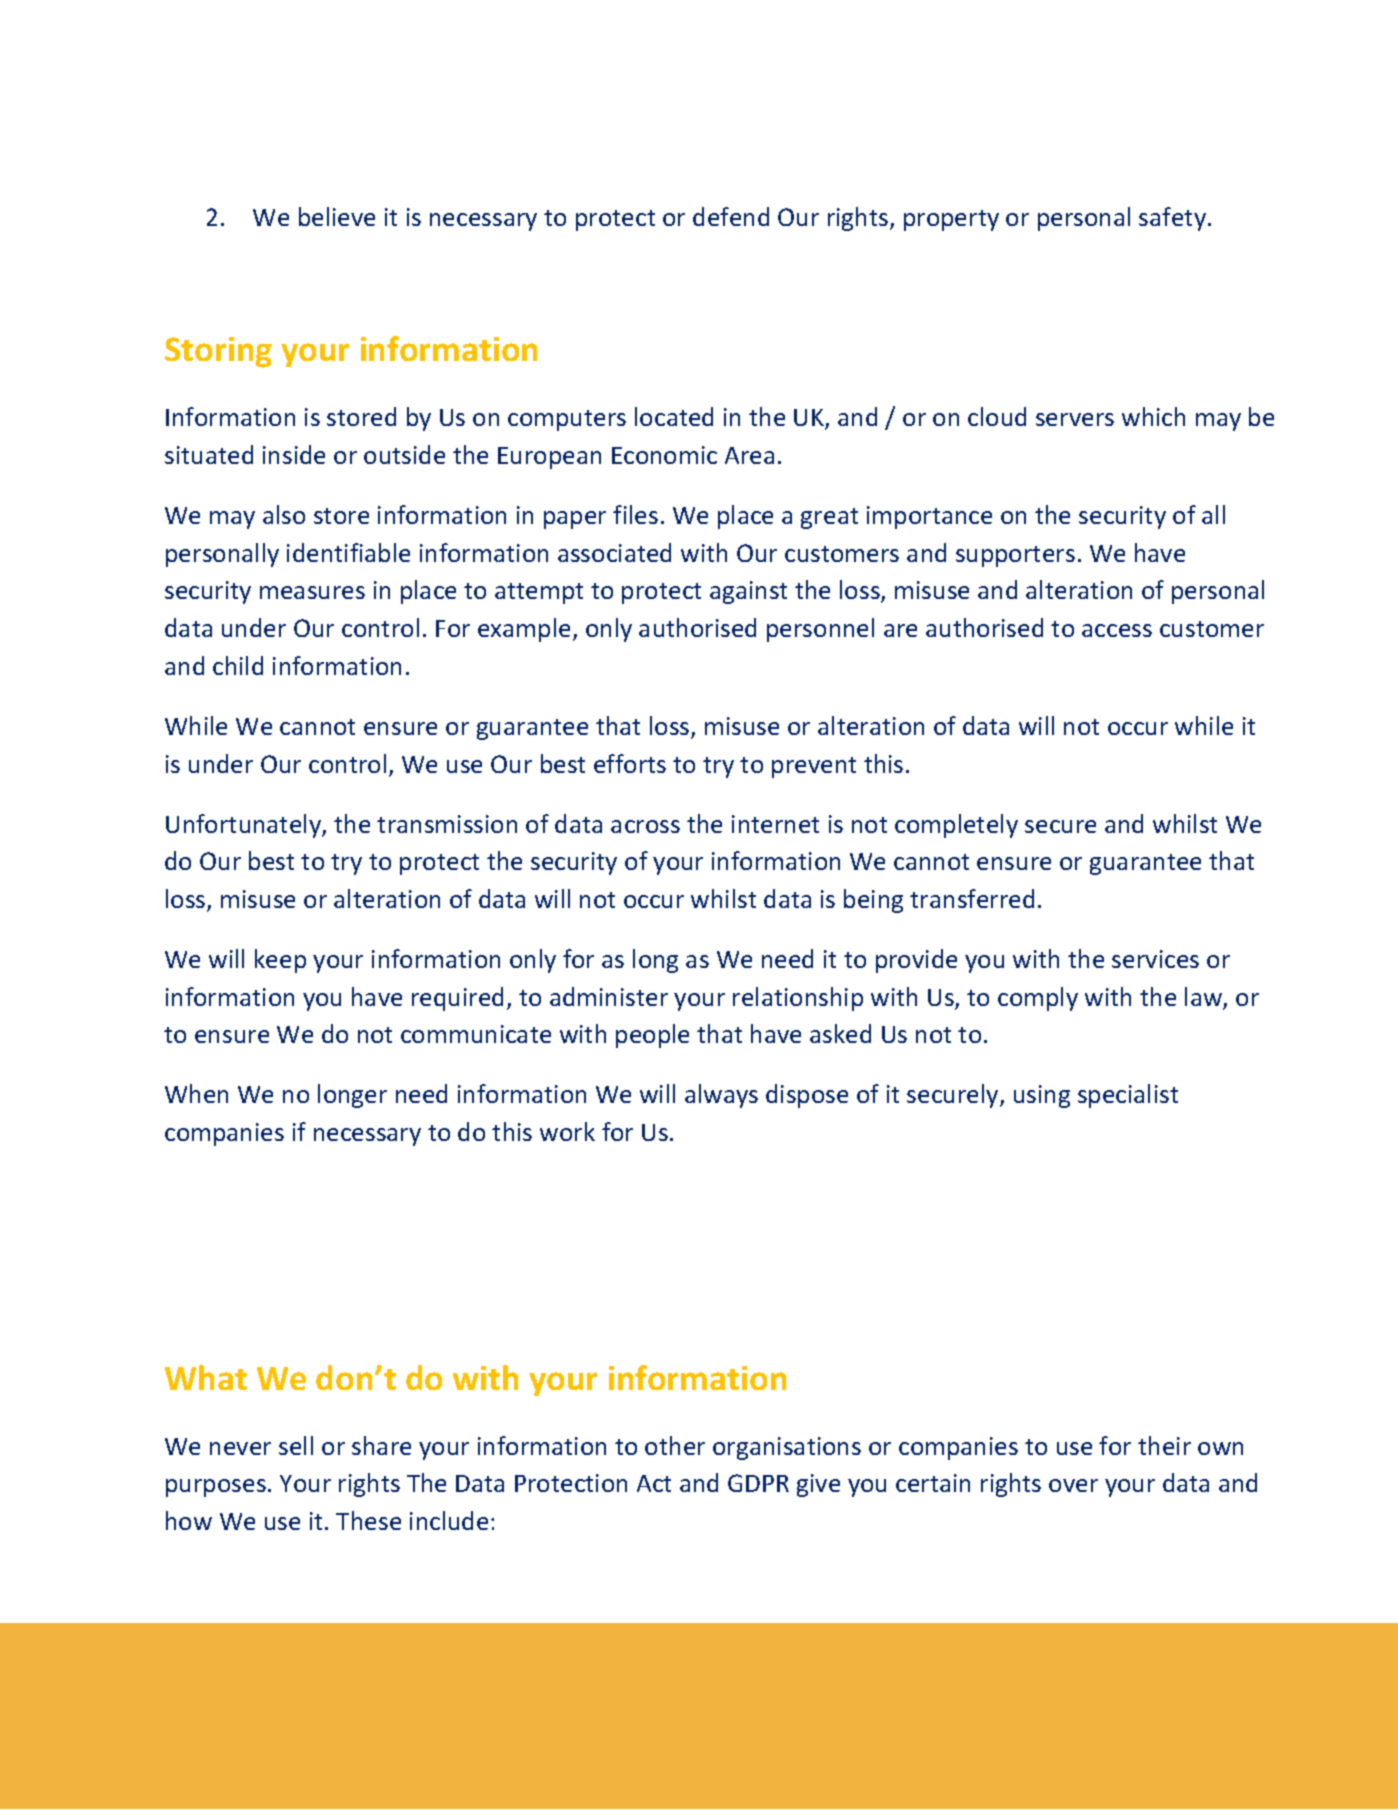  What do you see at coordinates (337, 216) in the image?
I see `believe` at bounding box center [337, 216].
